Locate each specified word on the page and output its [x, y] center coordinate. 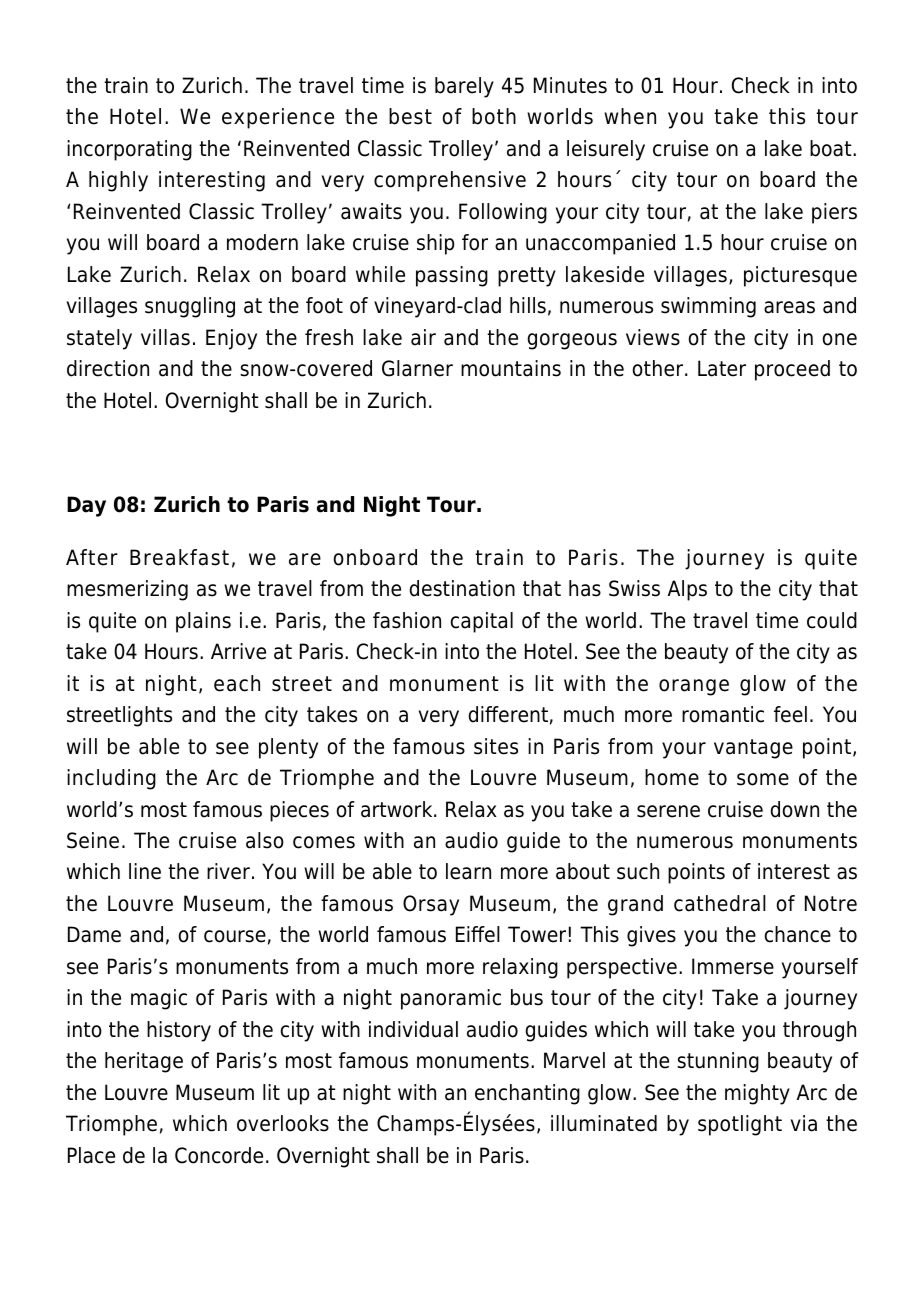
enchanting [527, 1094]
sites [496, 746]
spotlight [740, 1125]
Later [722, 368]
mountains [511, 368]
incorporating [129, 150]
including [111, 779]
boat [832, 148]
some [763, 779]
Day [86, 506]
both [494, 116]
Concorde [219, 1155]
